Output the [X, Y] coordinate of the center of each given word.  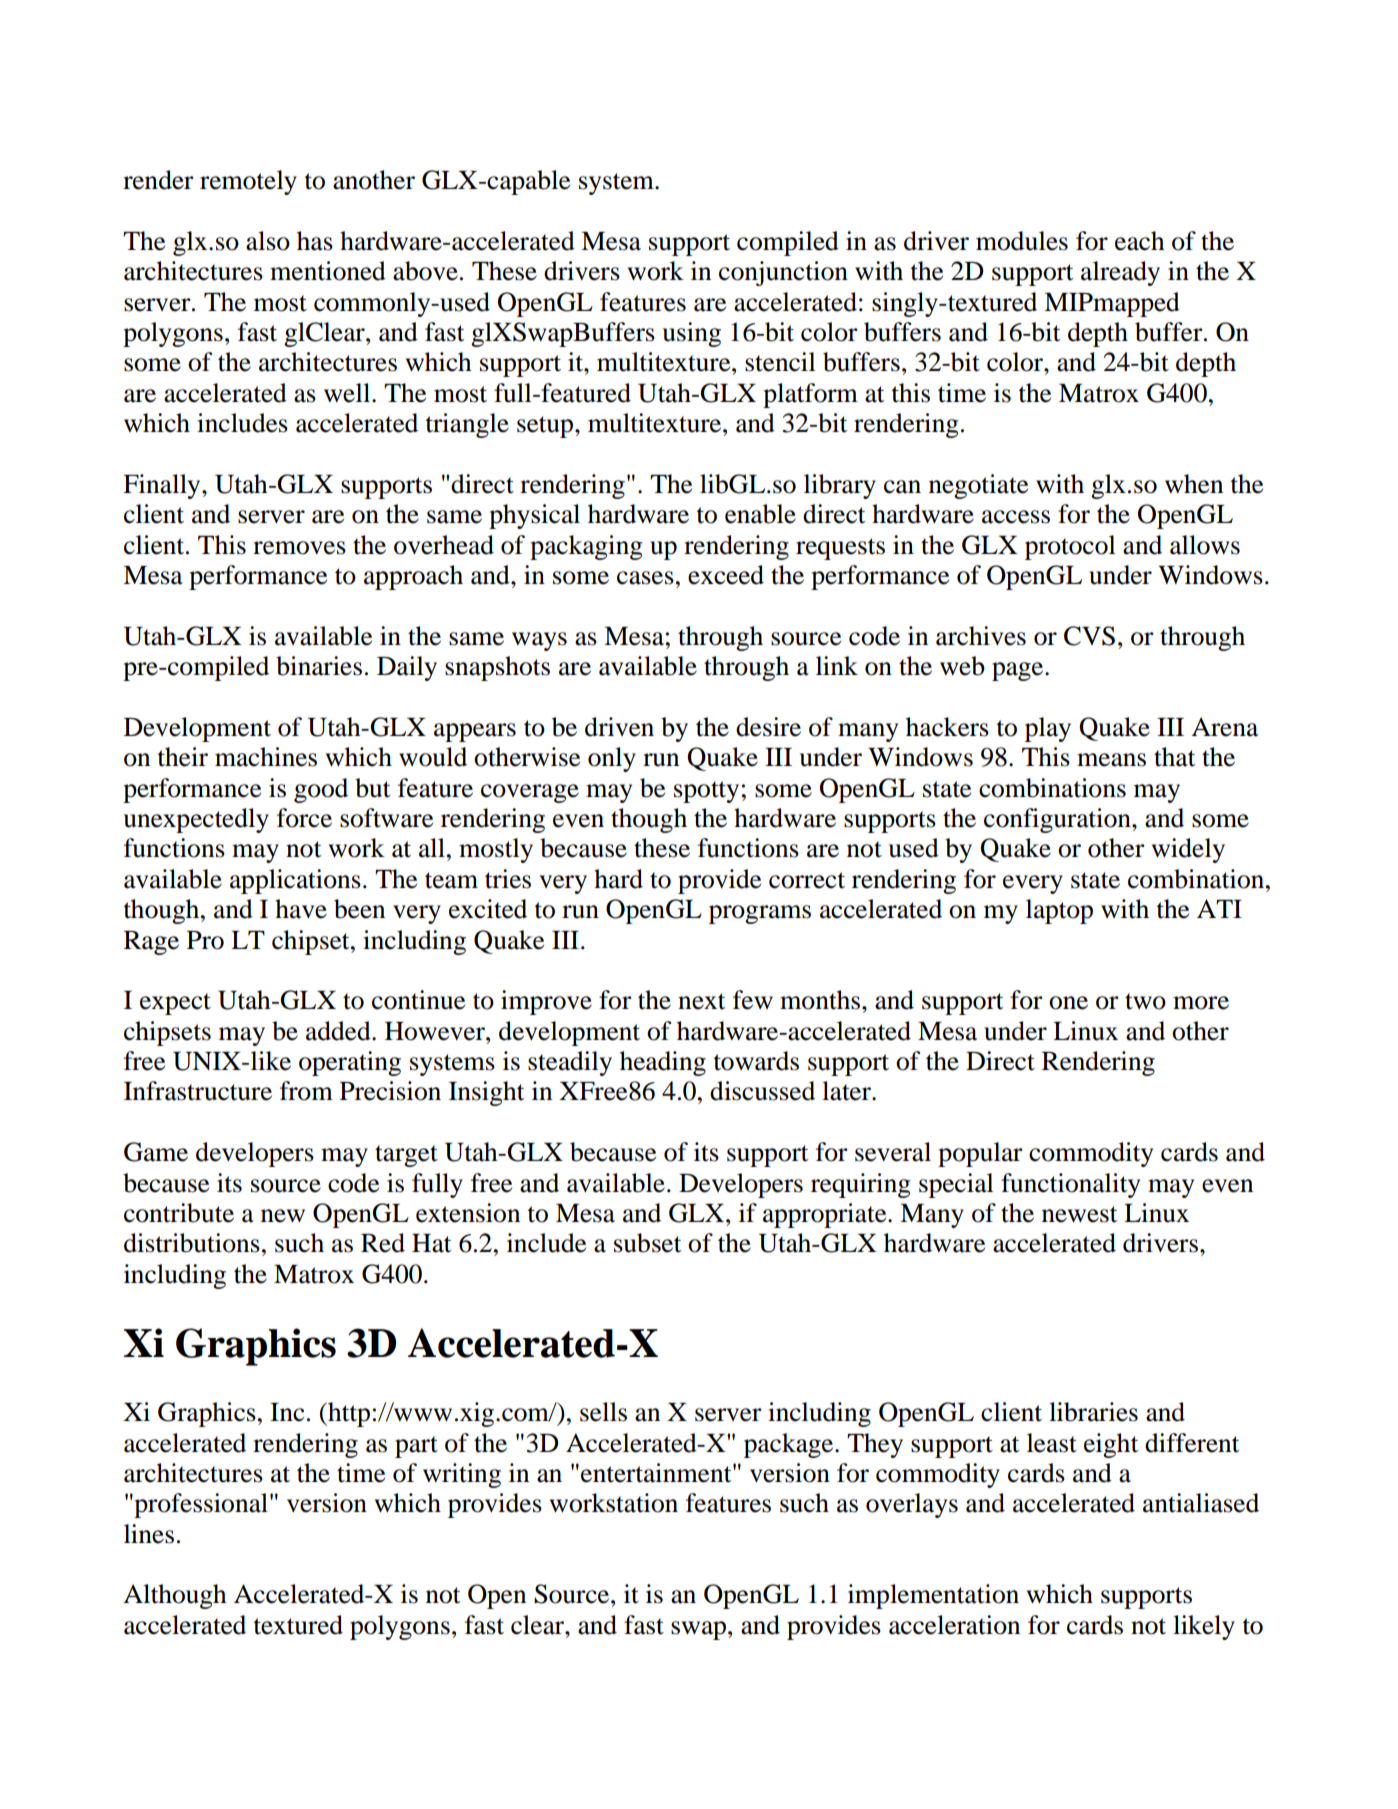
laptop [1059, 911]
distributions [192, 1243]
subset [647, 1243]
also [268, 241]
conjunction [783, 273]
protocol [1070, 547]
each [1140, 241]
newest [1079, 1214]
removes [299, 548]
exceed [726, 575]
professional [200, 1505]
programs [760, 914]
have [301, 909]
